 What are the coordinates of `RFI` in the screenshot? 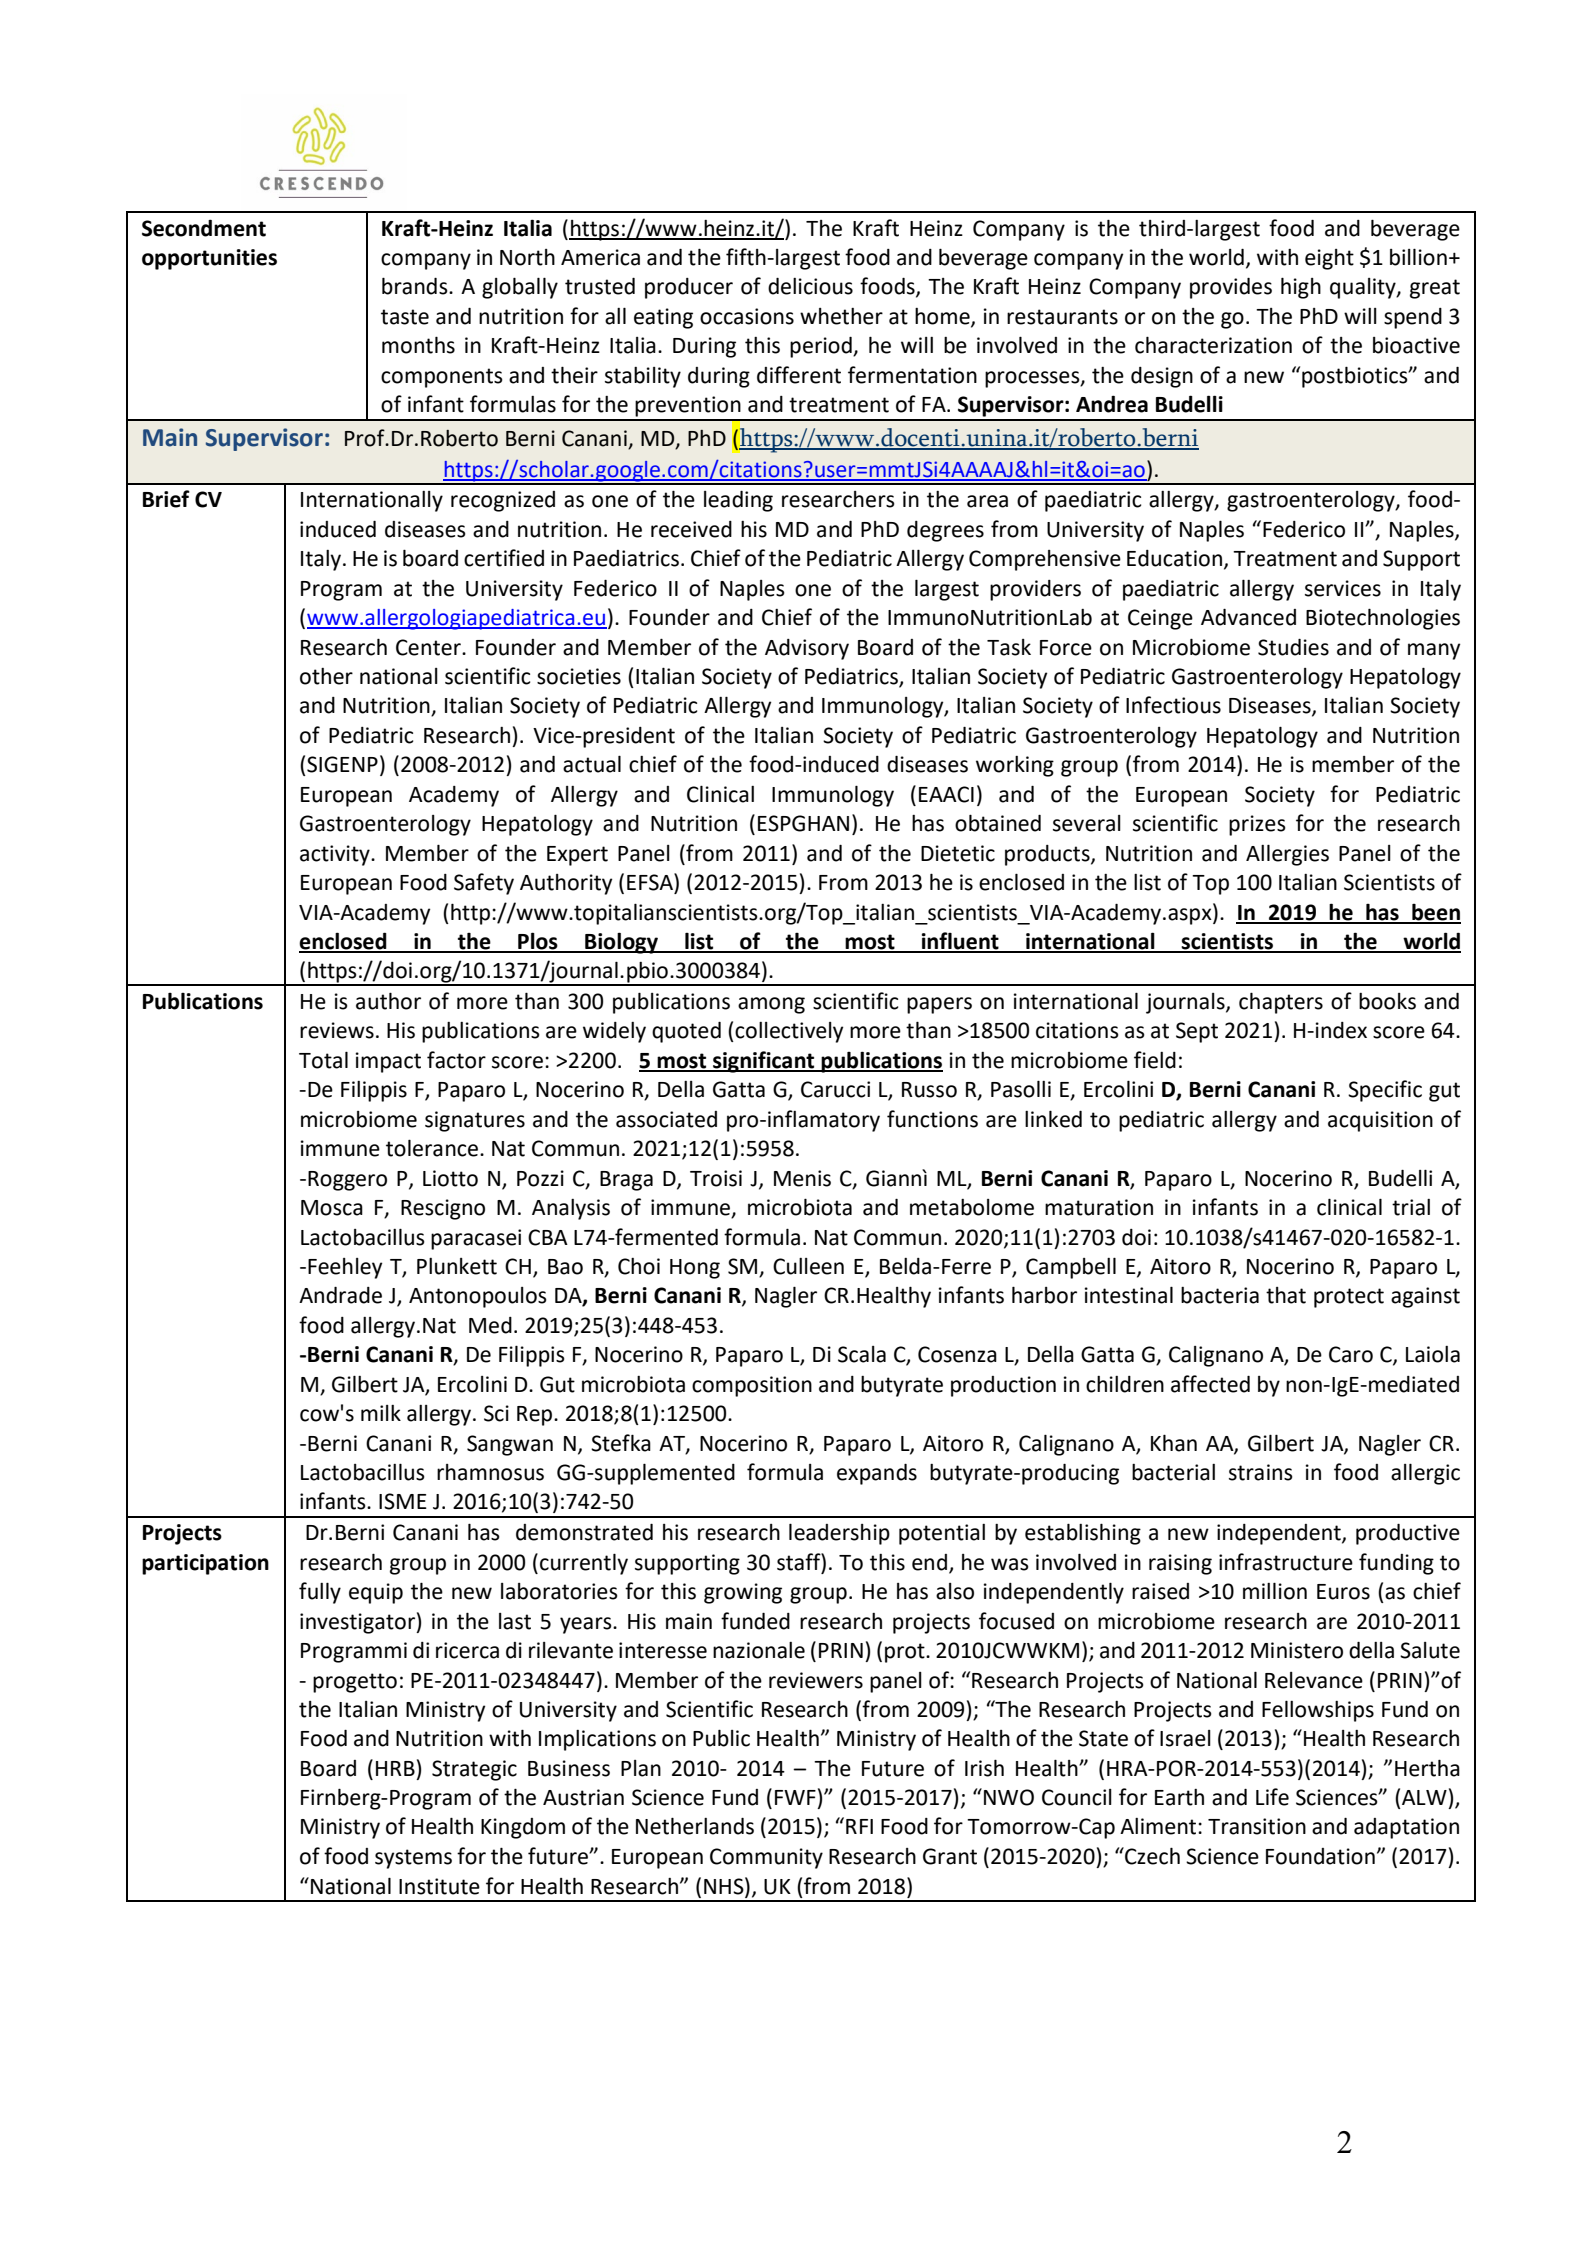 It's located at (859, 1826).
